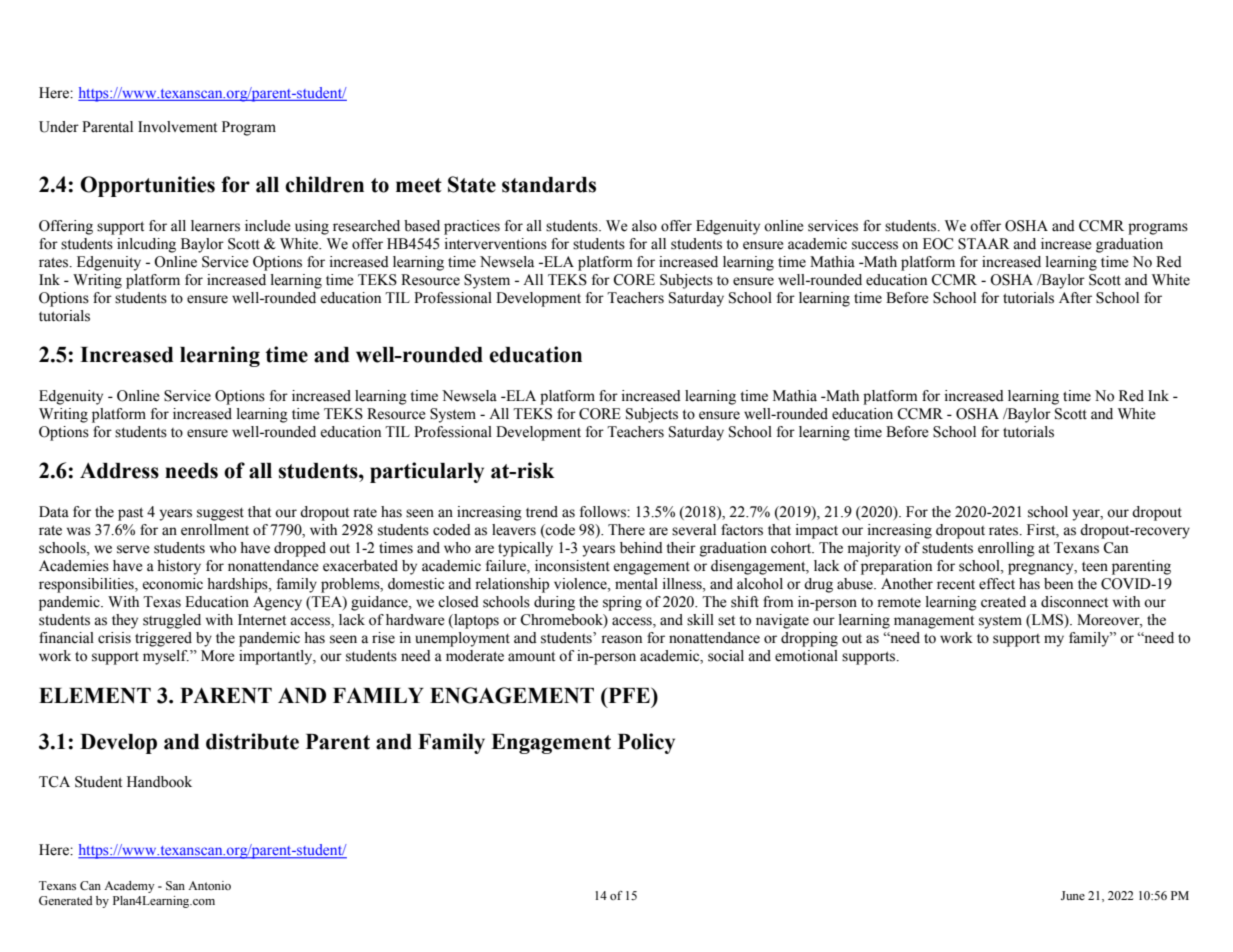  What do you see at coordinates (163, 639) in the screenshot?
I see `triggered` at bounding box center [163, 639].
